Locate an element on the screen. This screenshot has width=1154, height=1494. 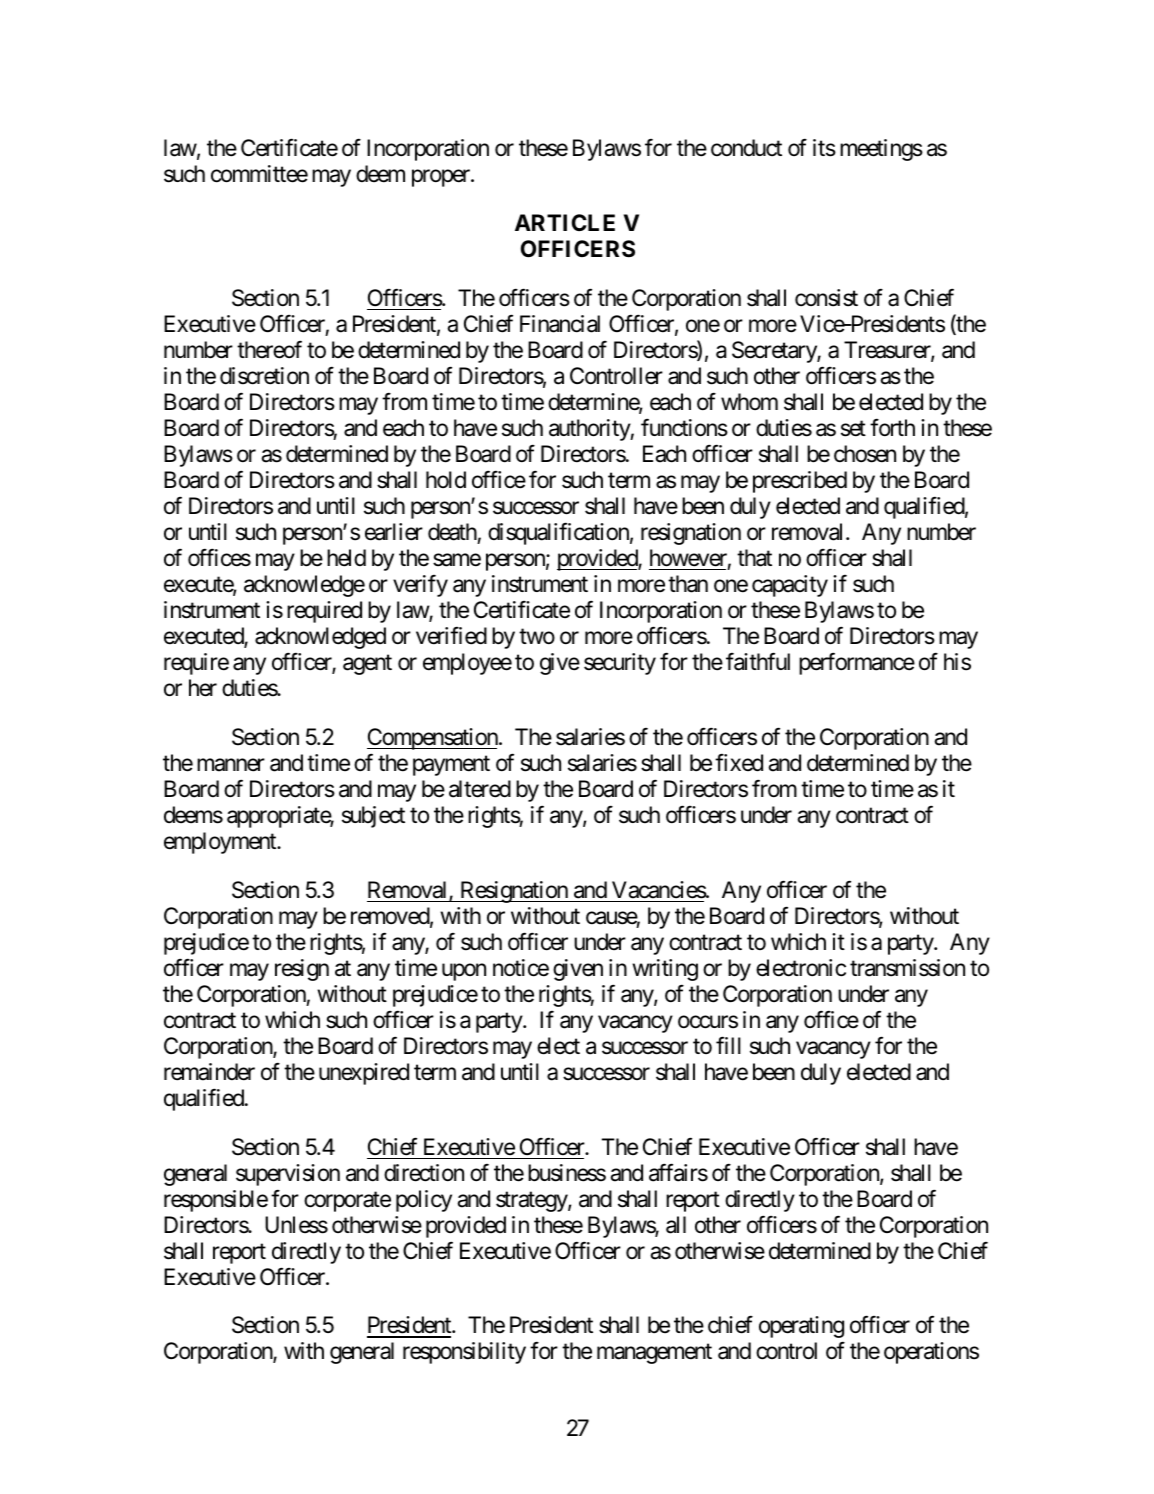
ARTICLE is located at coordinates (565, 222).
